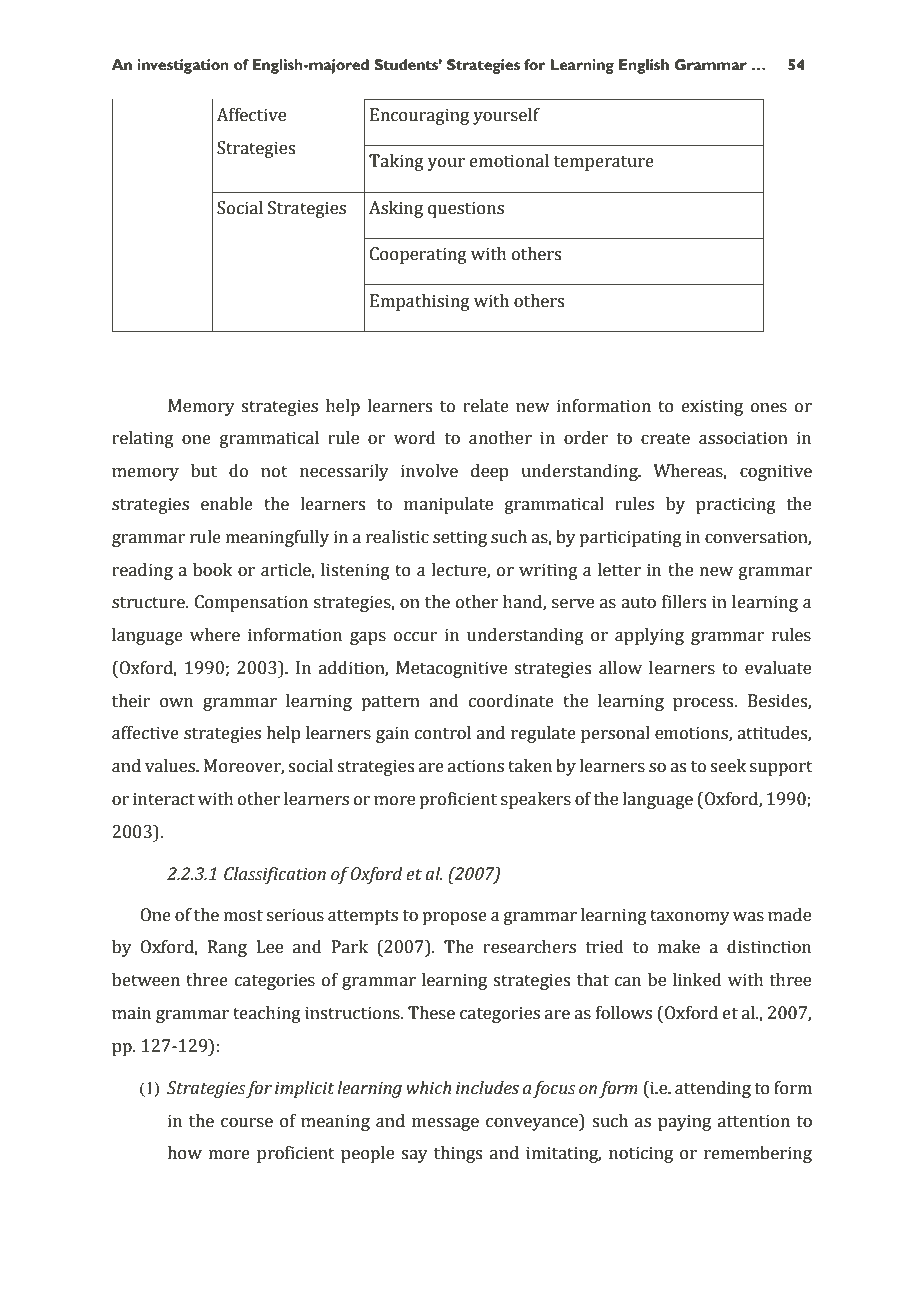 This screenshot has height=1308, width=924. I want to click on temperature, so click(604, 163).
